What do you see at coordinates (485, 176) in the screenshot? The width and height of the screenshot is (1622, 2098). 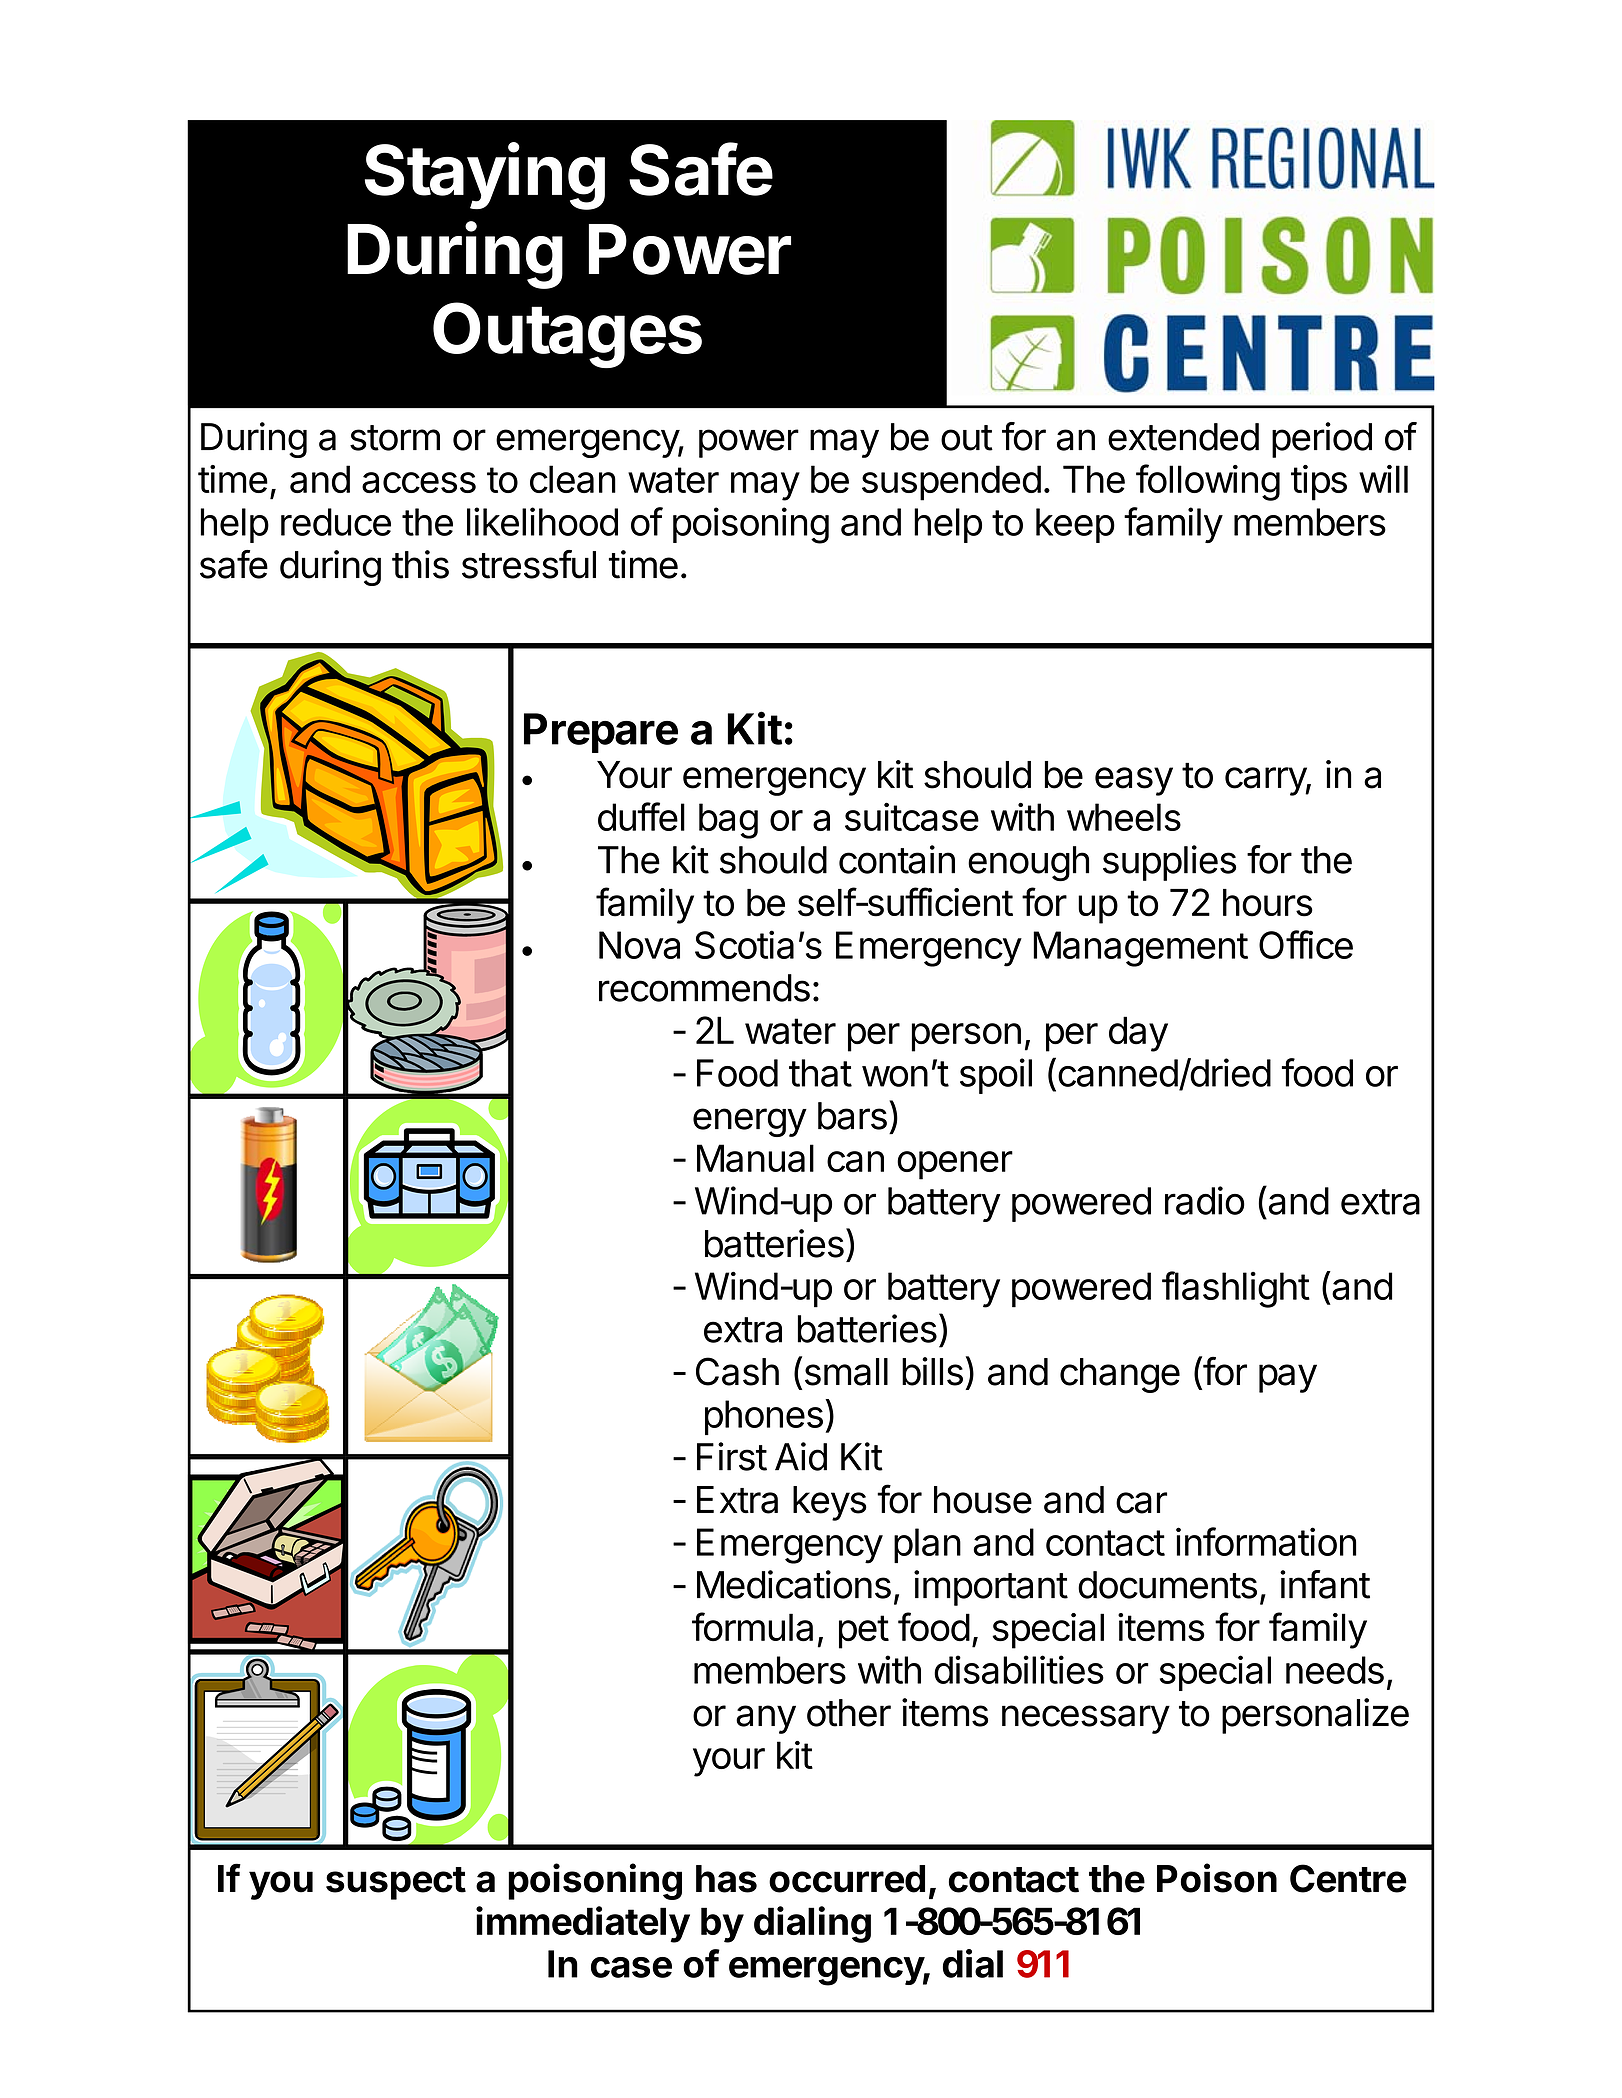 I see `Staying` at bounding box center [485, 176].
